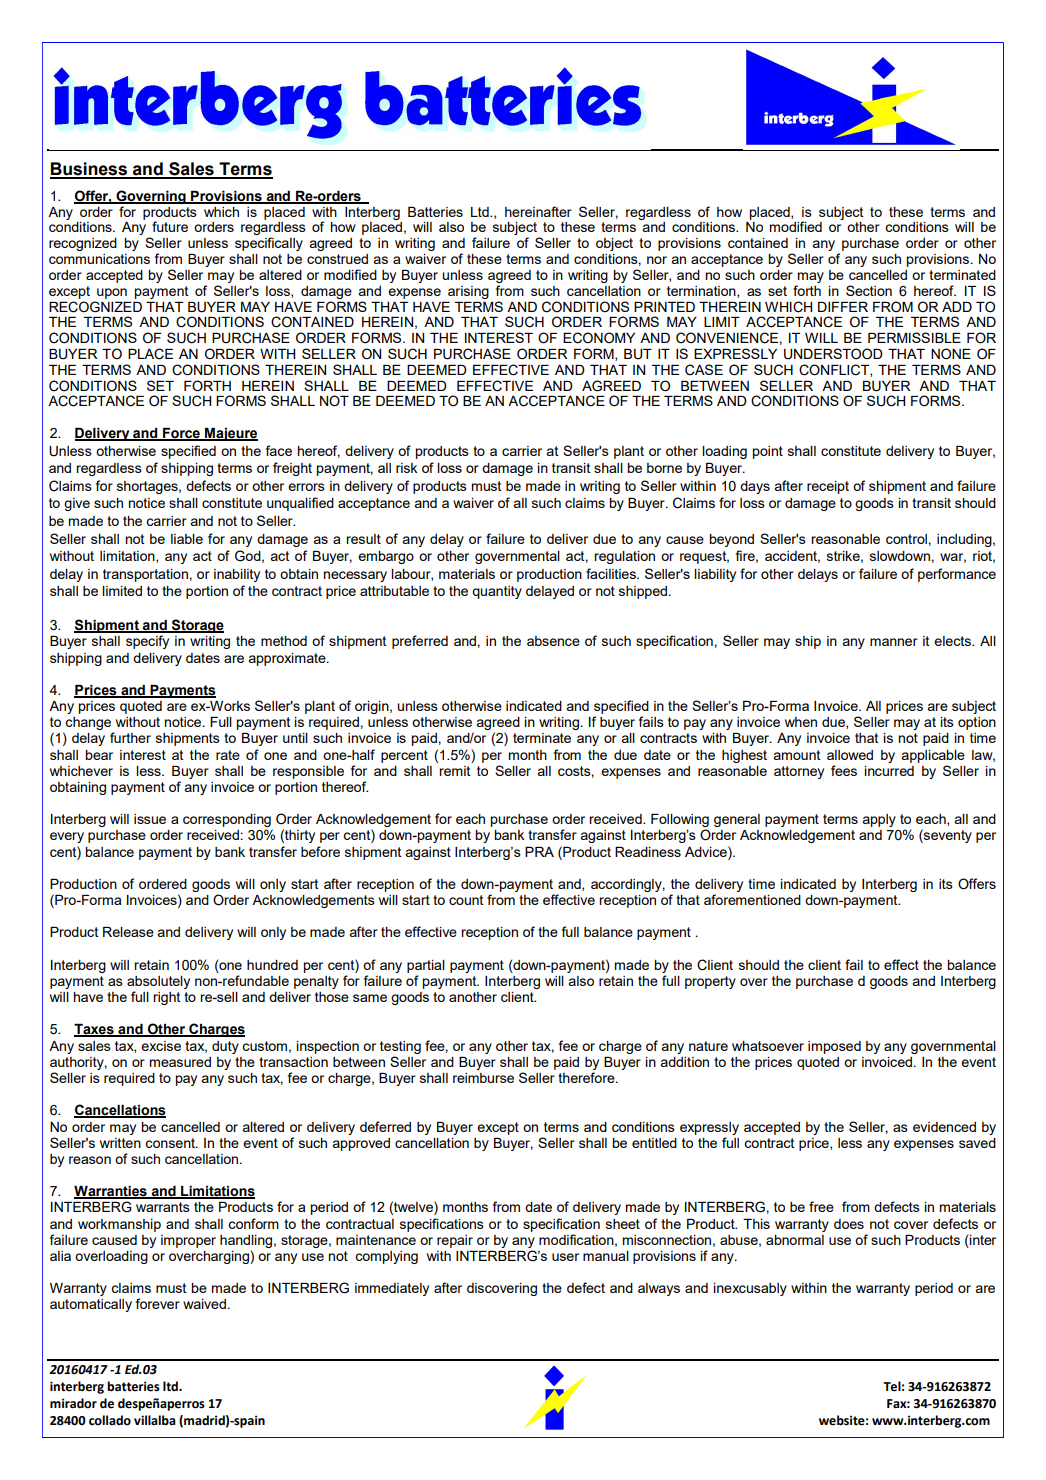 This page has width=1046, height=1480. What do you see at coordinates (907, 539) in the page?
I see `control` at bounding box center [907, 539].
